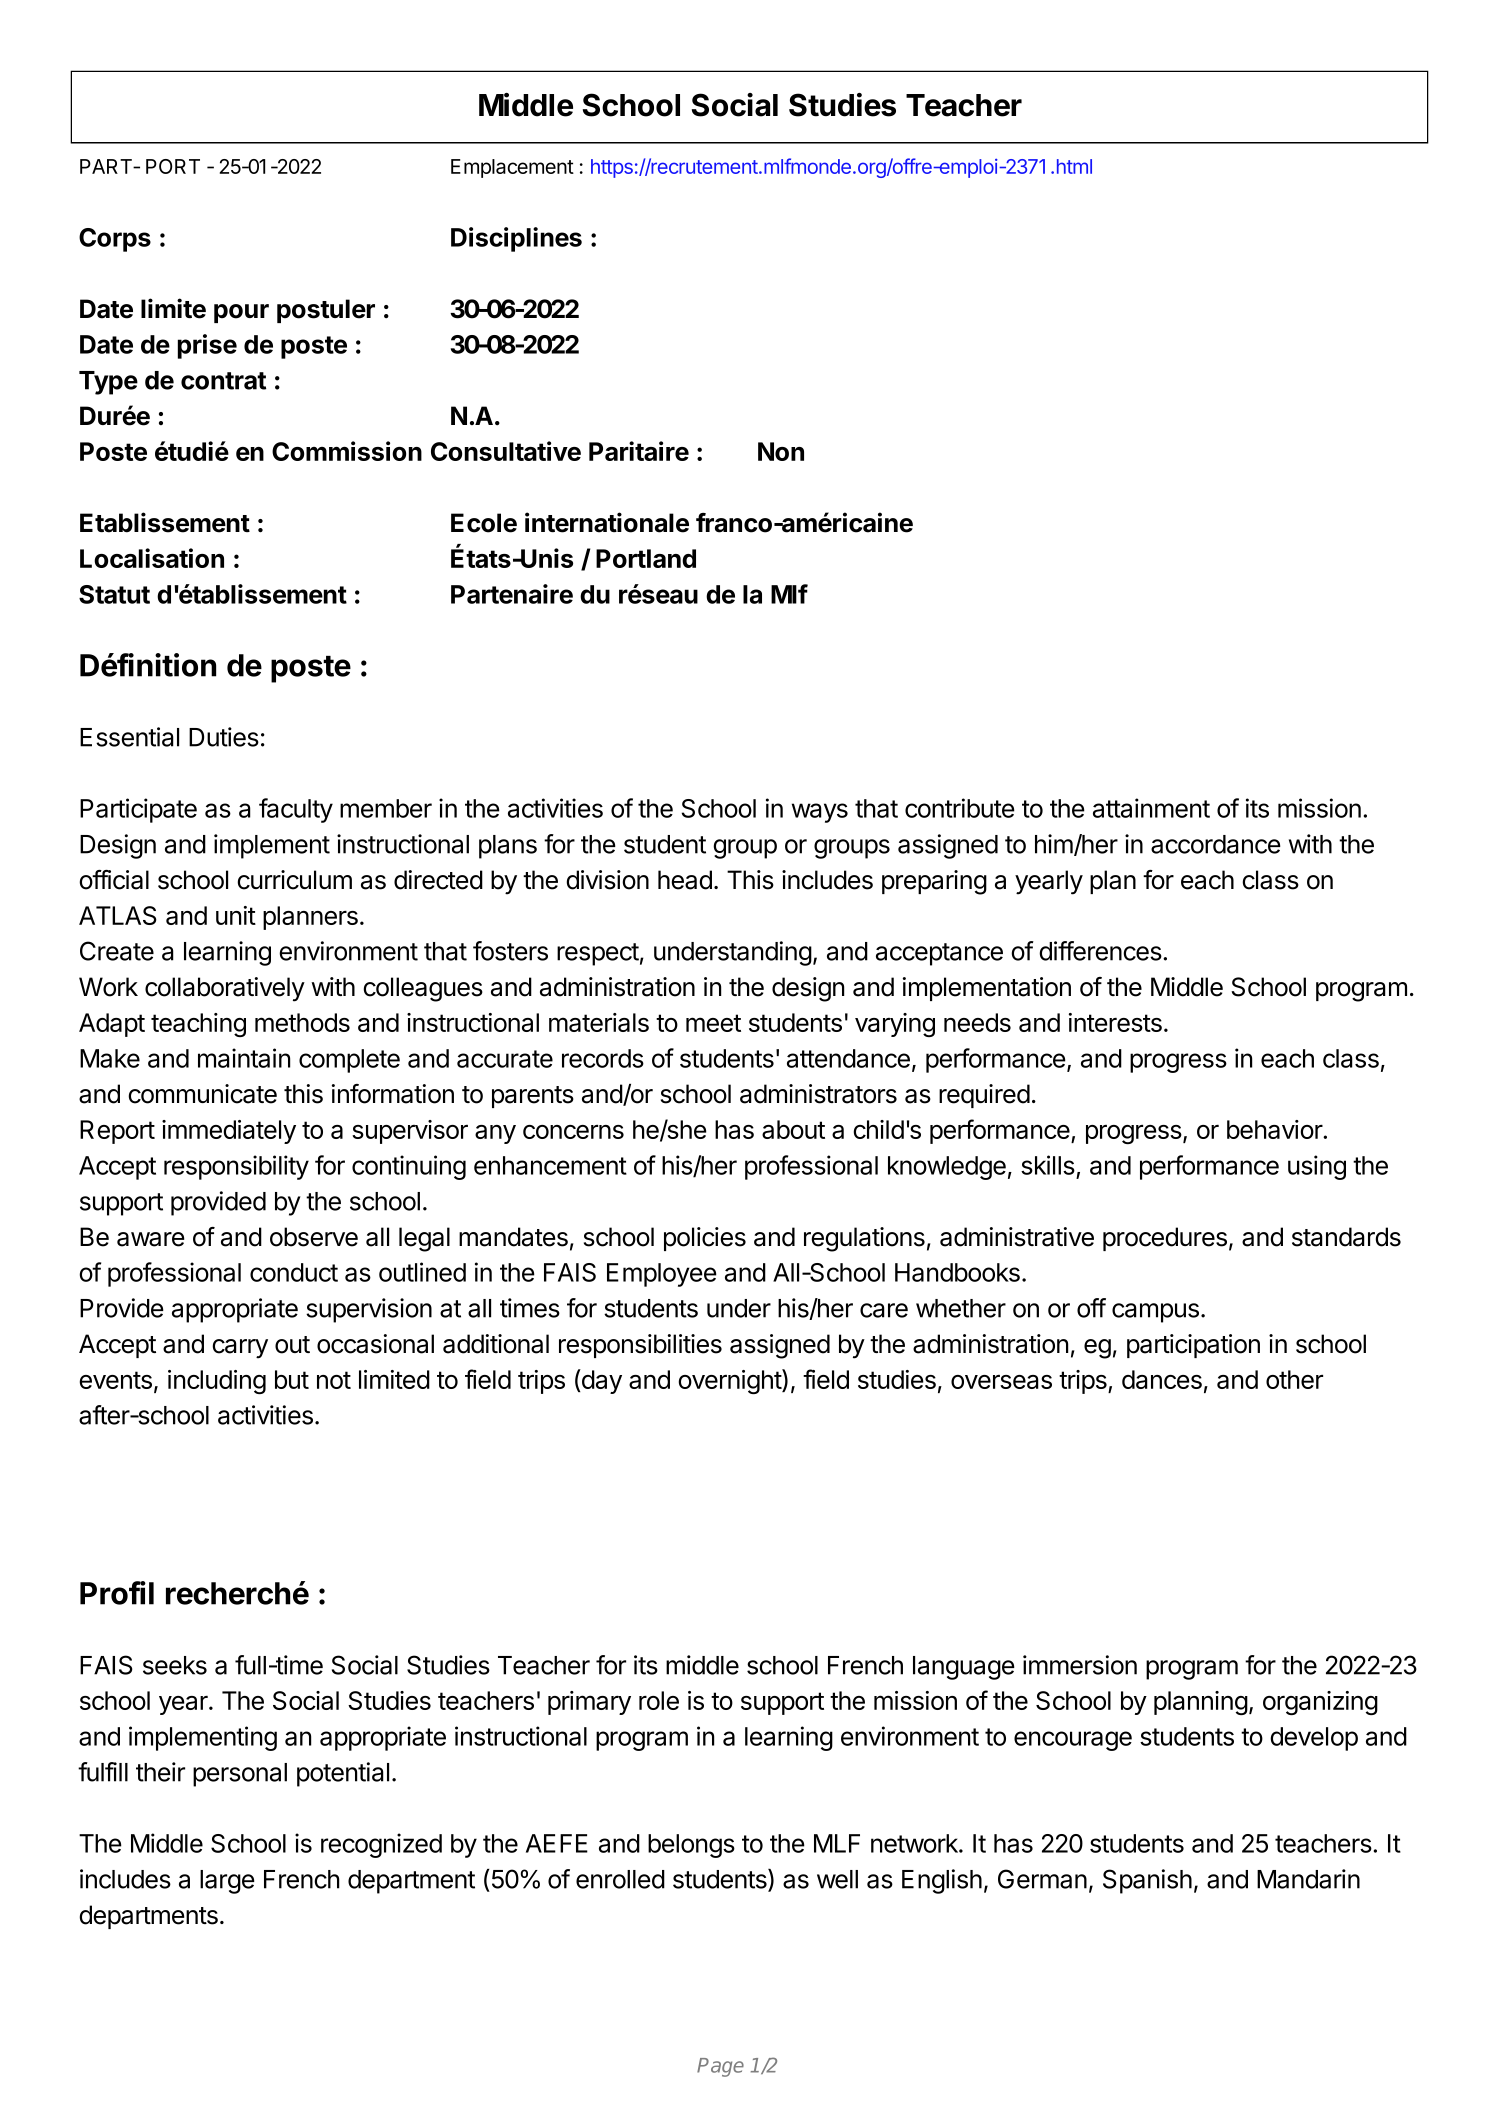  What do you see at coordinates (227, 1882) in the screenshot?
I see `large` at bounding box center [227, 1882].
